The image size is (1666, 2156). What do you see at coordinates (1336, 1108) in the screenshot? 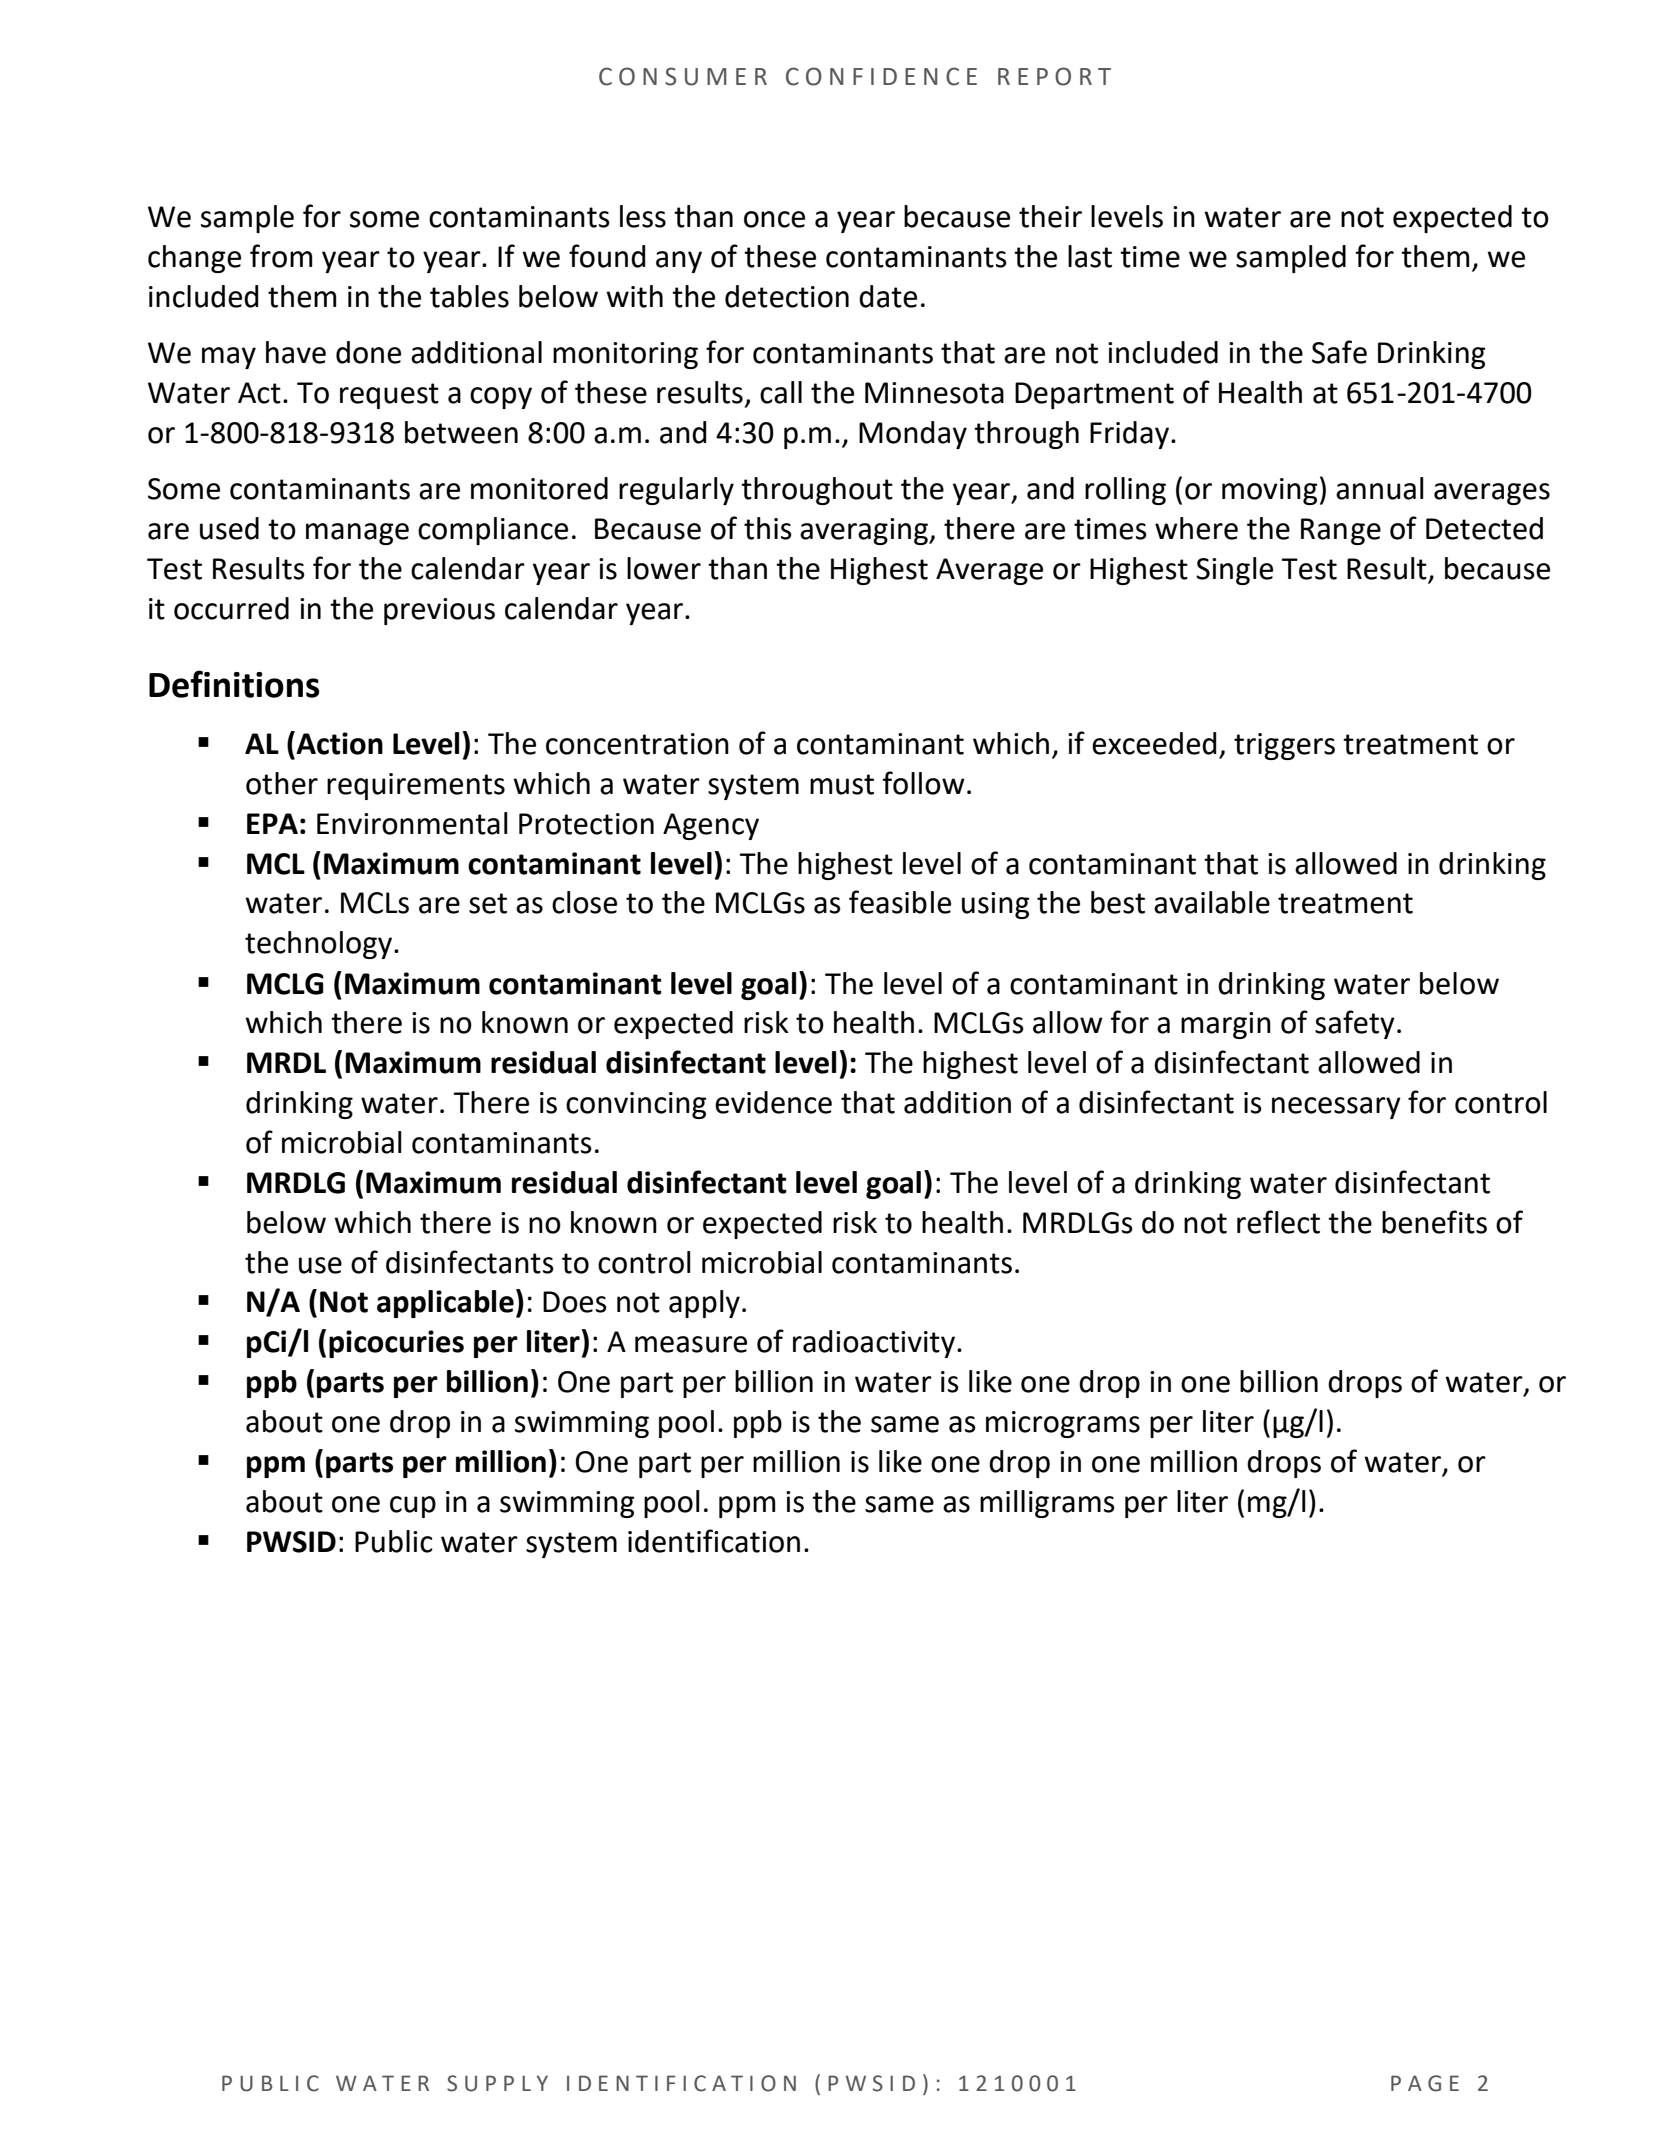
I see `necessary` at bounding box center [1336, 1108].
